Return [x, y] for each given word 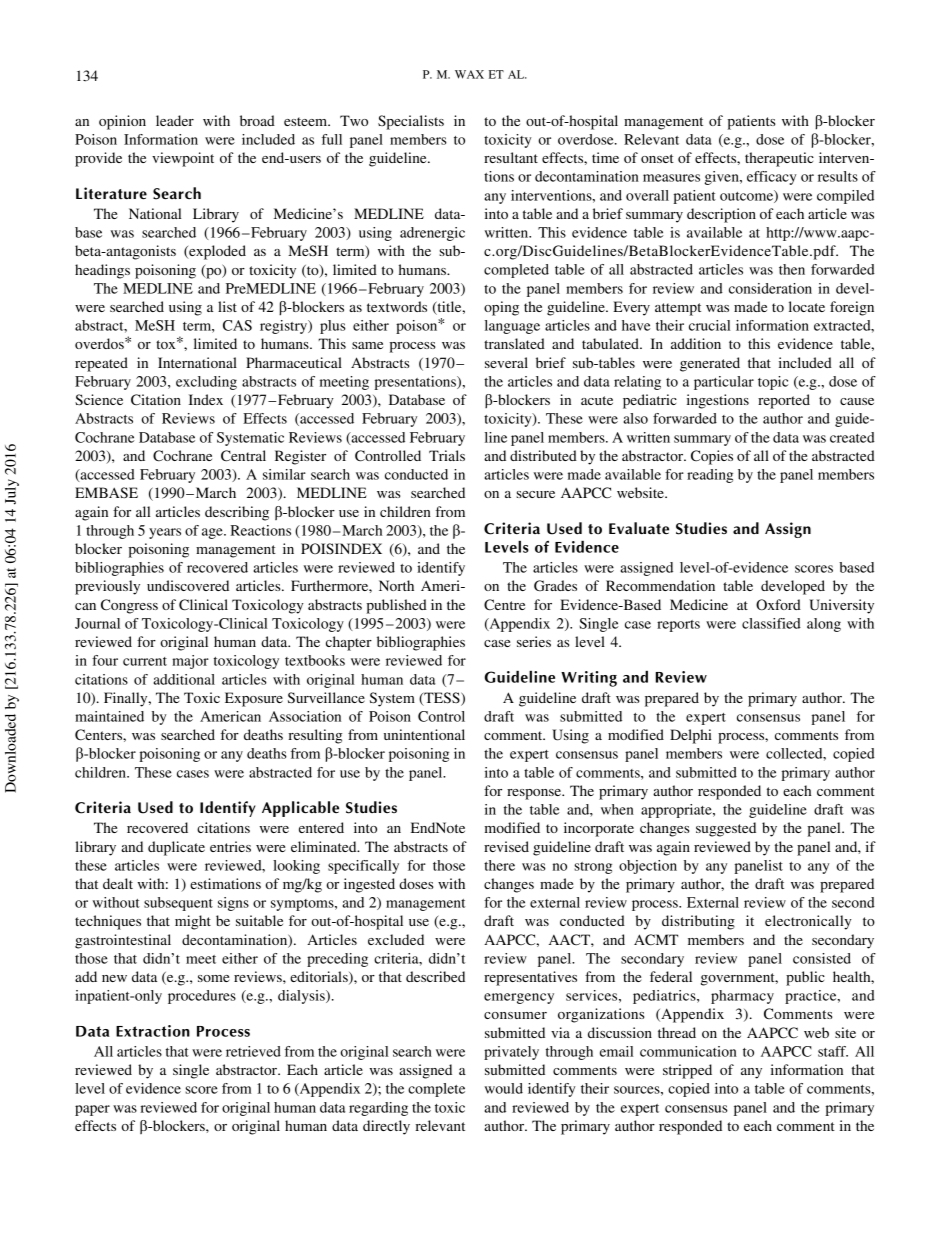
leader [175, 120]
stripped [687, 1071]
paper [92, 1110]
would [504, 1088]
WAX [469, 74]
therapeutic [779, 159]
